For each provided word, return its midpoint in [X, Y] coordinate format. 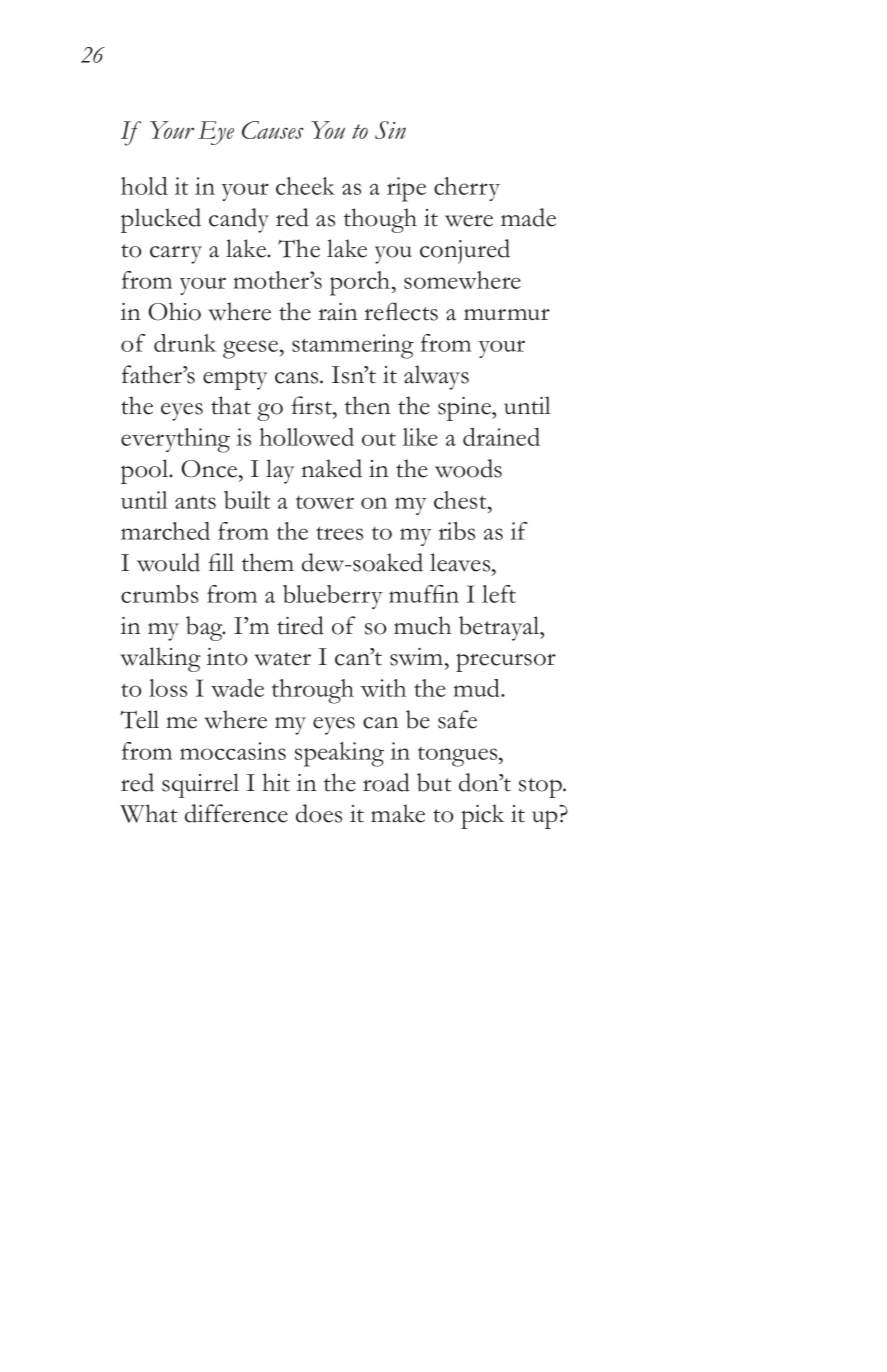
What [148, 813]
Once [210, 469]
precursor [506, 662]
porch [361, 283]
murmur [507, 314]
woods [468, 468]
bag [205, 628]
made [528, 217]
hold [144, 186]
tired [300, 625]
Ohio [174, 311]
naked [331, 468]
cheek [305, 186]
